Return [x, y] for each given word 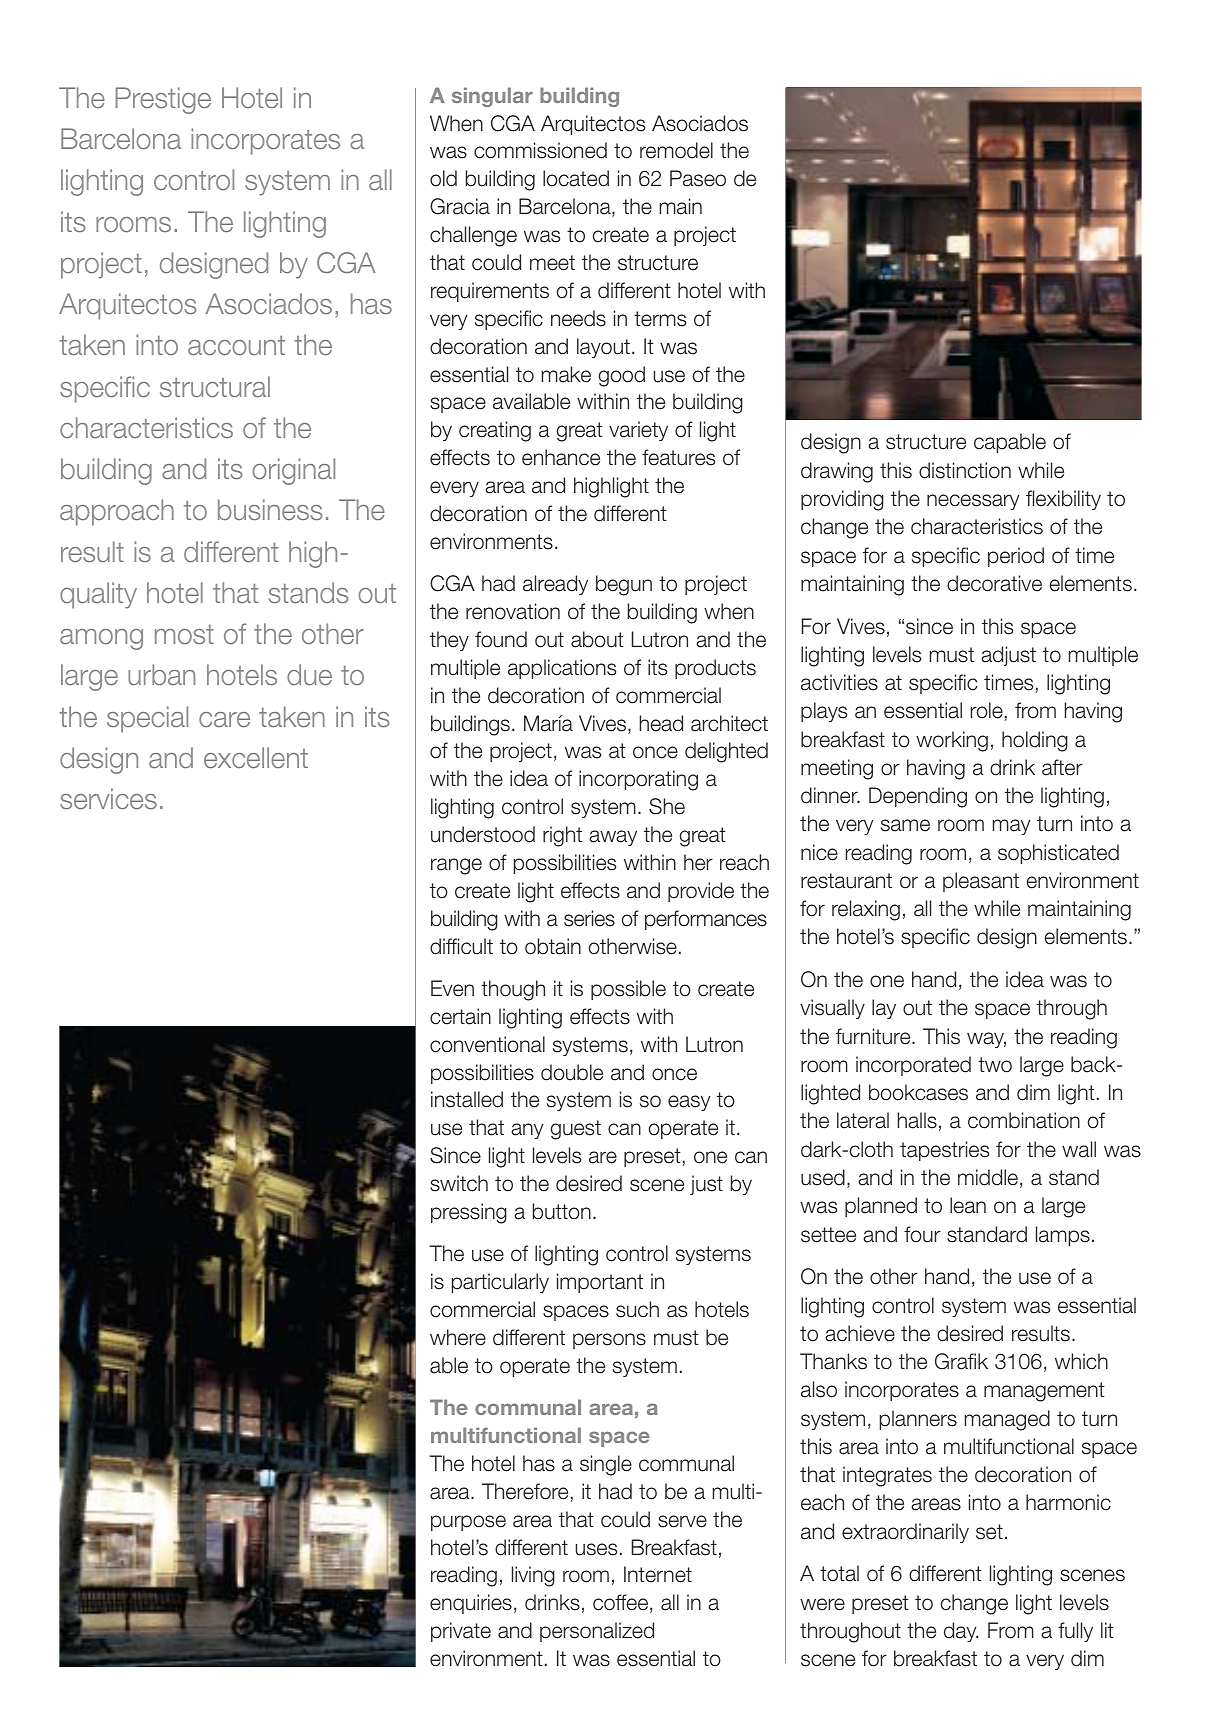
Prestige [163, 100]
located [576, 178]
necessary [973, 502]
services [108, 798]
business [270, 509]
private [461, 1632]
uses [596, 1549]
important [600, 1283]
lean [968, 1205]
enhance [561, 457]
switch [459, 1183]
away [613, 838]
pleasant [981, 882]
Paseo [698, 178]
